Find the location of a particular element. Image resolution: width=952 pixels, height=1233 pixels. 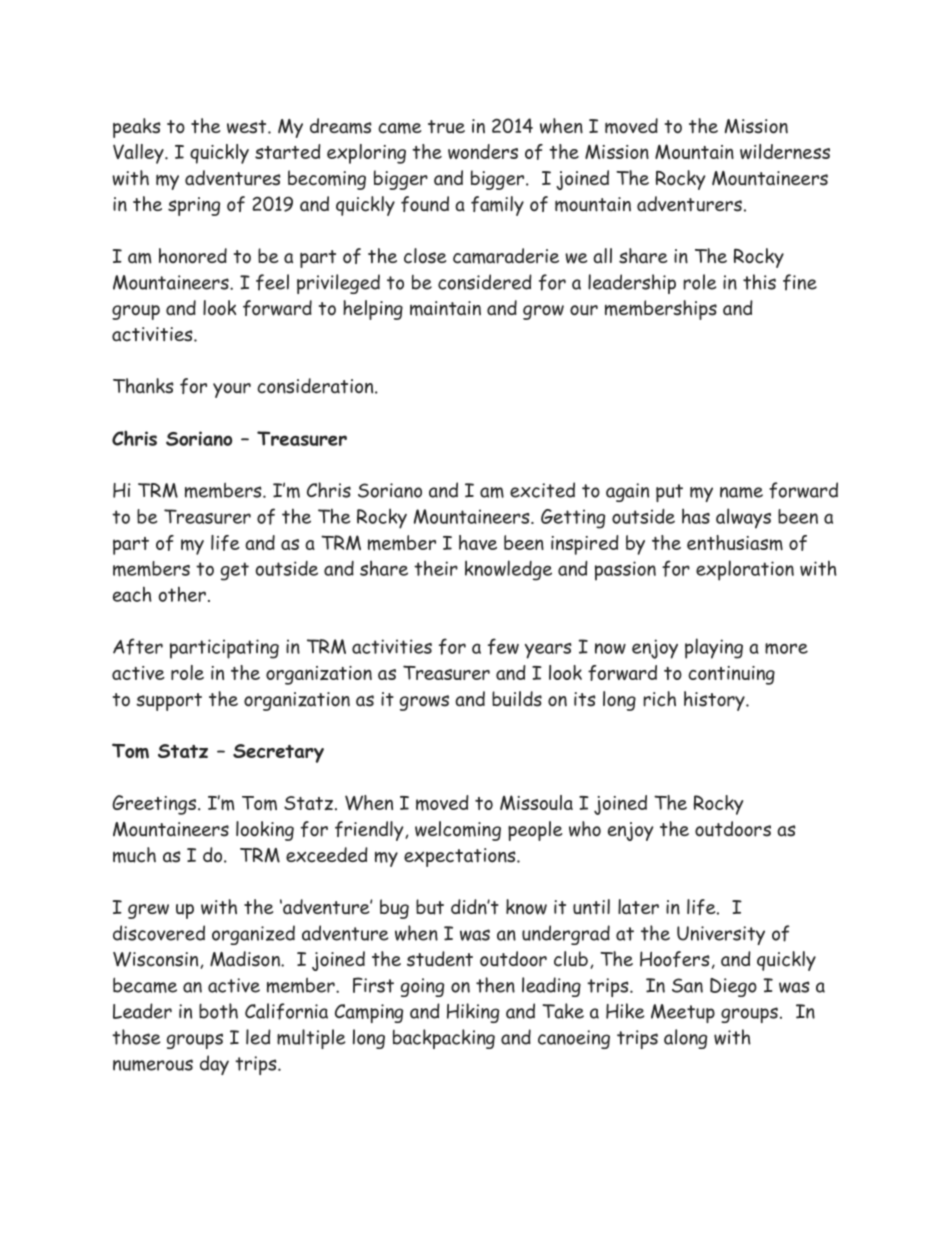

Secretary is located at coordinates (278, 753).
